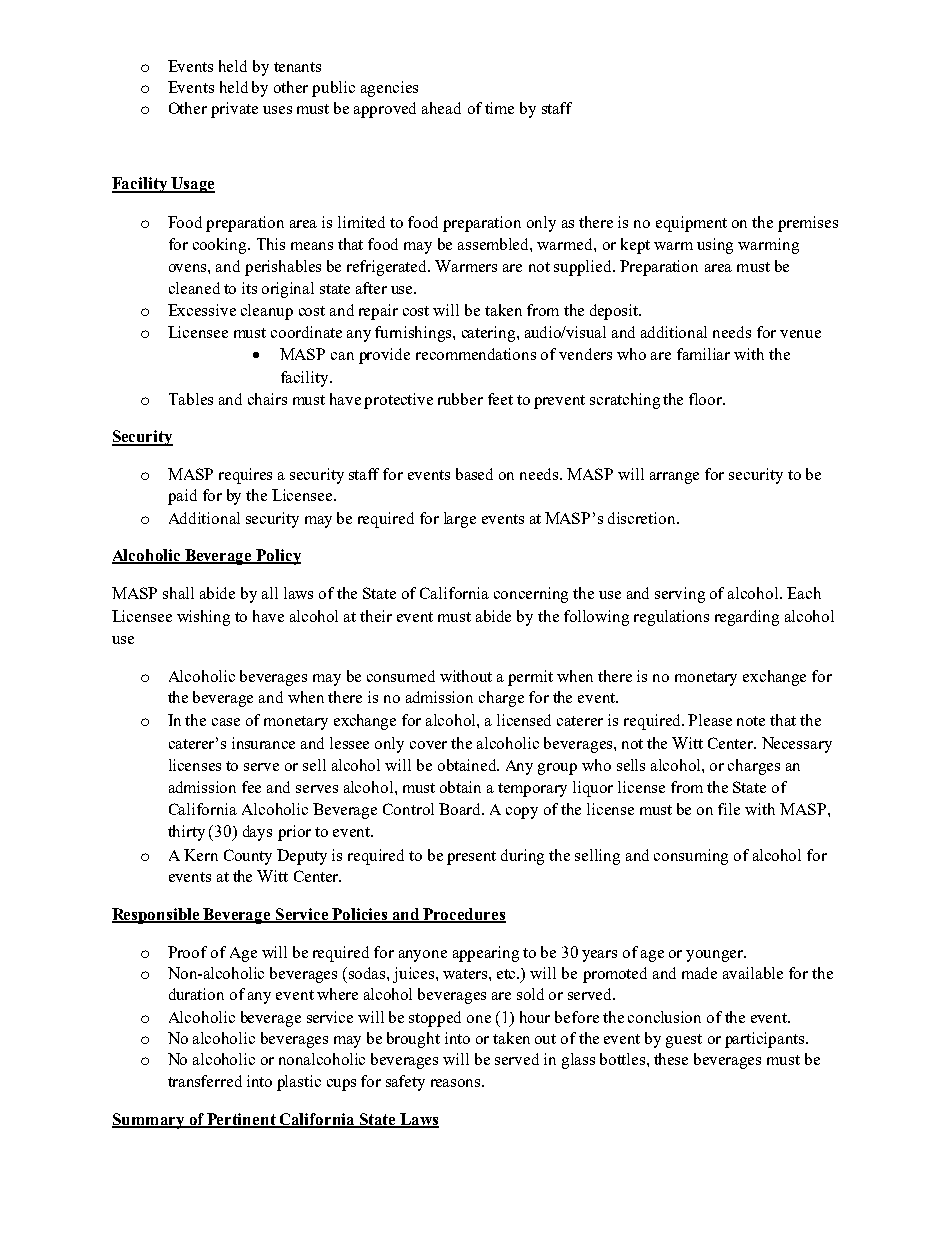 The width and height of the screenshot is (952, 1233). What do you see at coordinates (203, 618) in the screenshot?
I see `wishing` at bounding box center [203, 618].
